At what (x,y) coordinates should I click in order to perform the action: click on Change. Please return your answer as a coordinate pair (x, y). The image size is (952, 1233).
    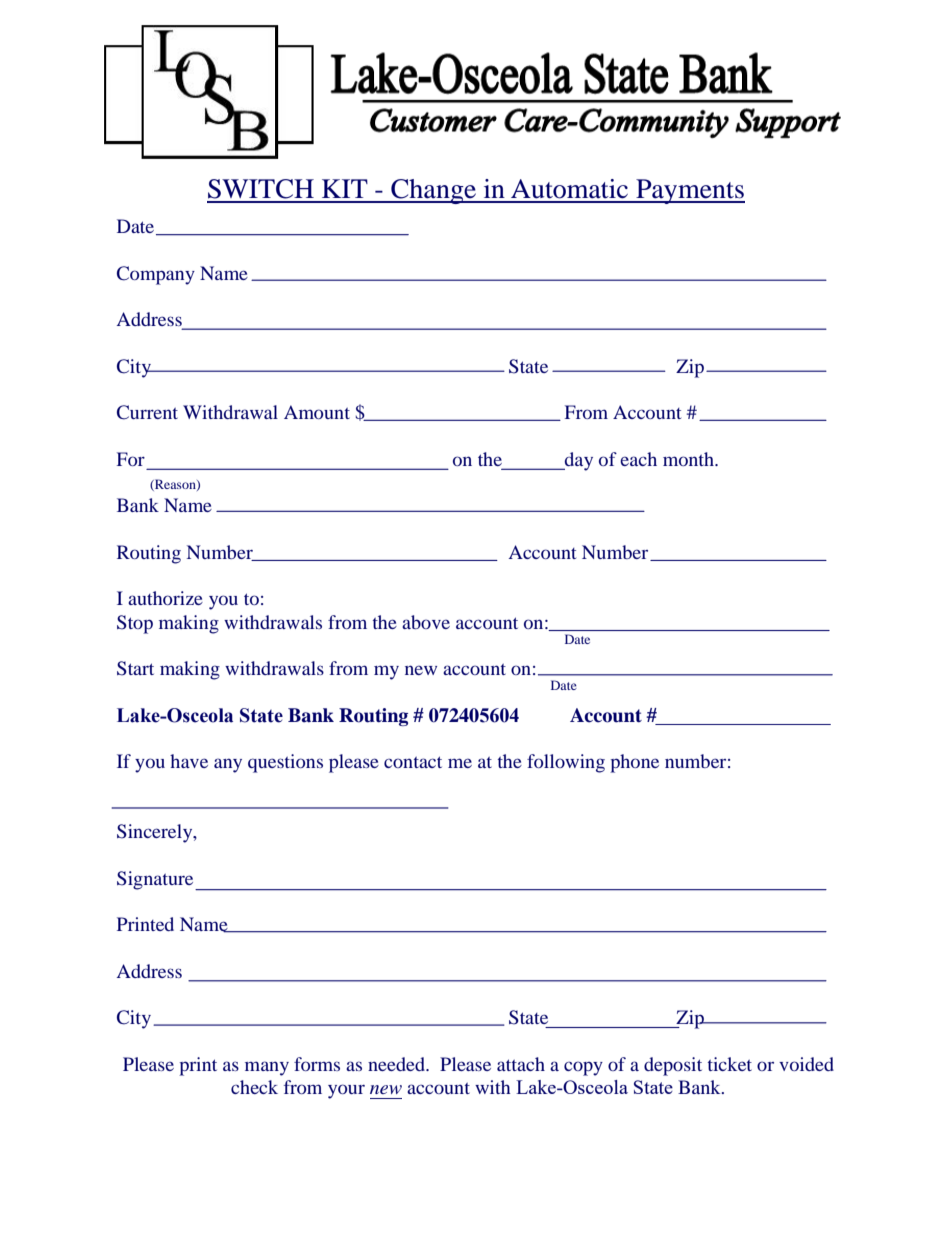
    Looking at the image, I should click on (433, 191).
